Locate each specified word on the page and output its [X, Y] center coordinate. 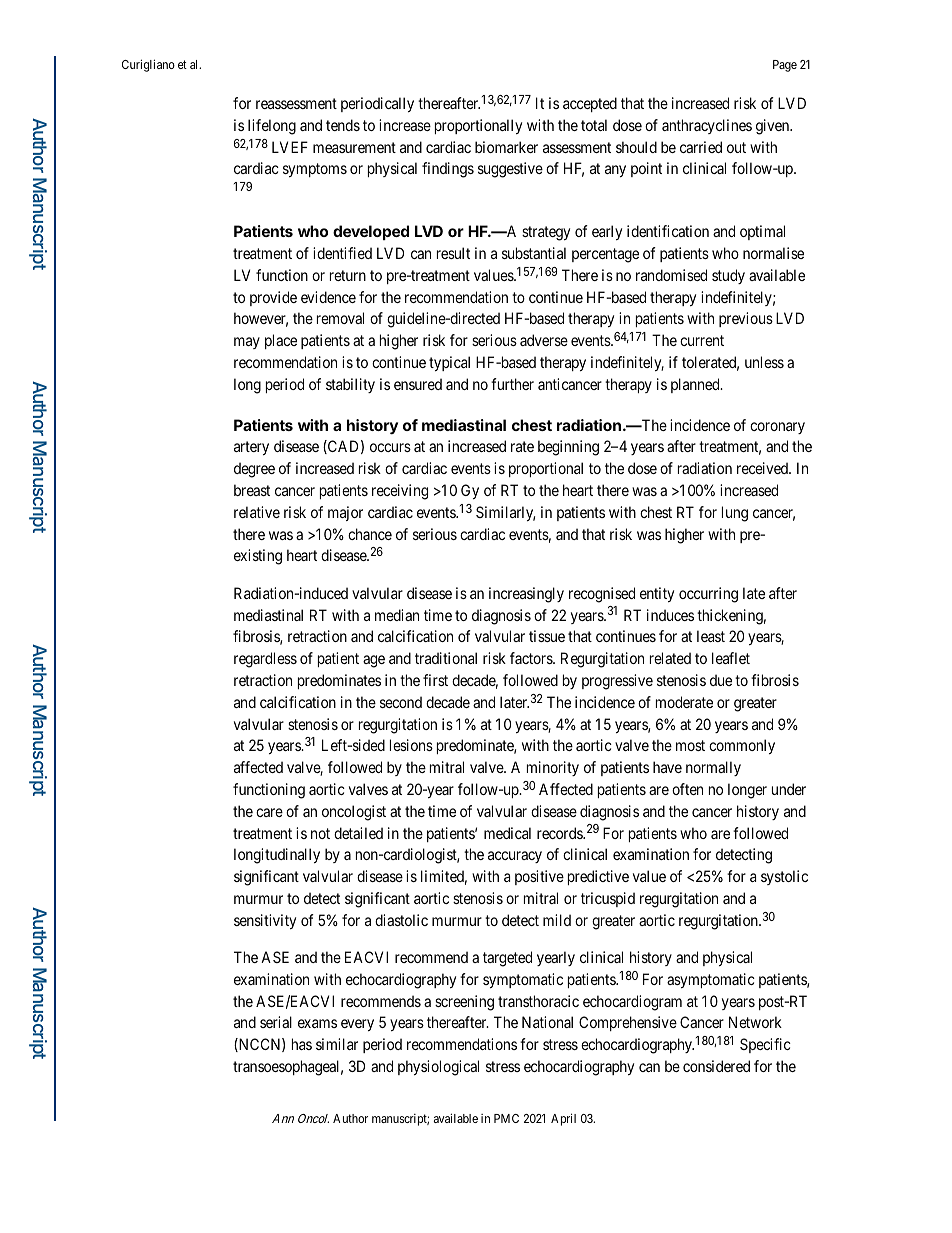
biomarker [506, 147]
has [302, 1044]
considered [716, 1066]
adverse [544, 340]
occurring [708, 595]
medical [507, 833]
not [320, 833]
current [702, 340]
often [687, 789]
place [281, 341]
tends [343, 125]
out [736, 147]
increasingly [526, 595]
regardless [265, 660]
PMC [506, 1118]
